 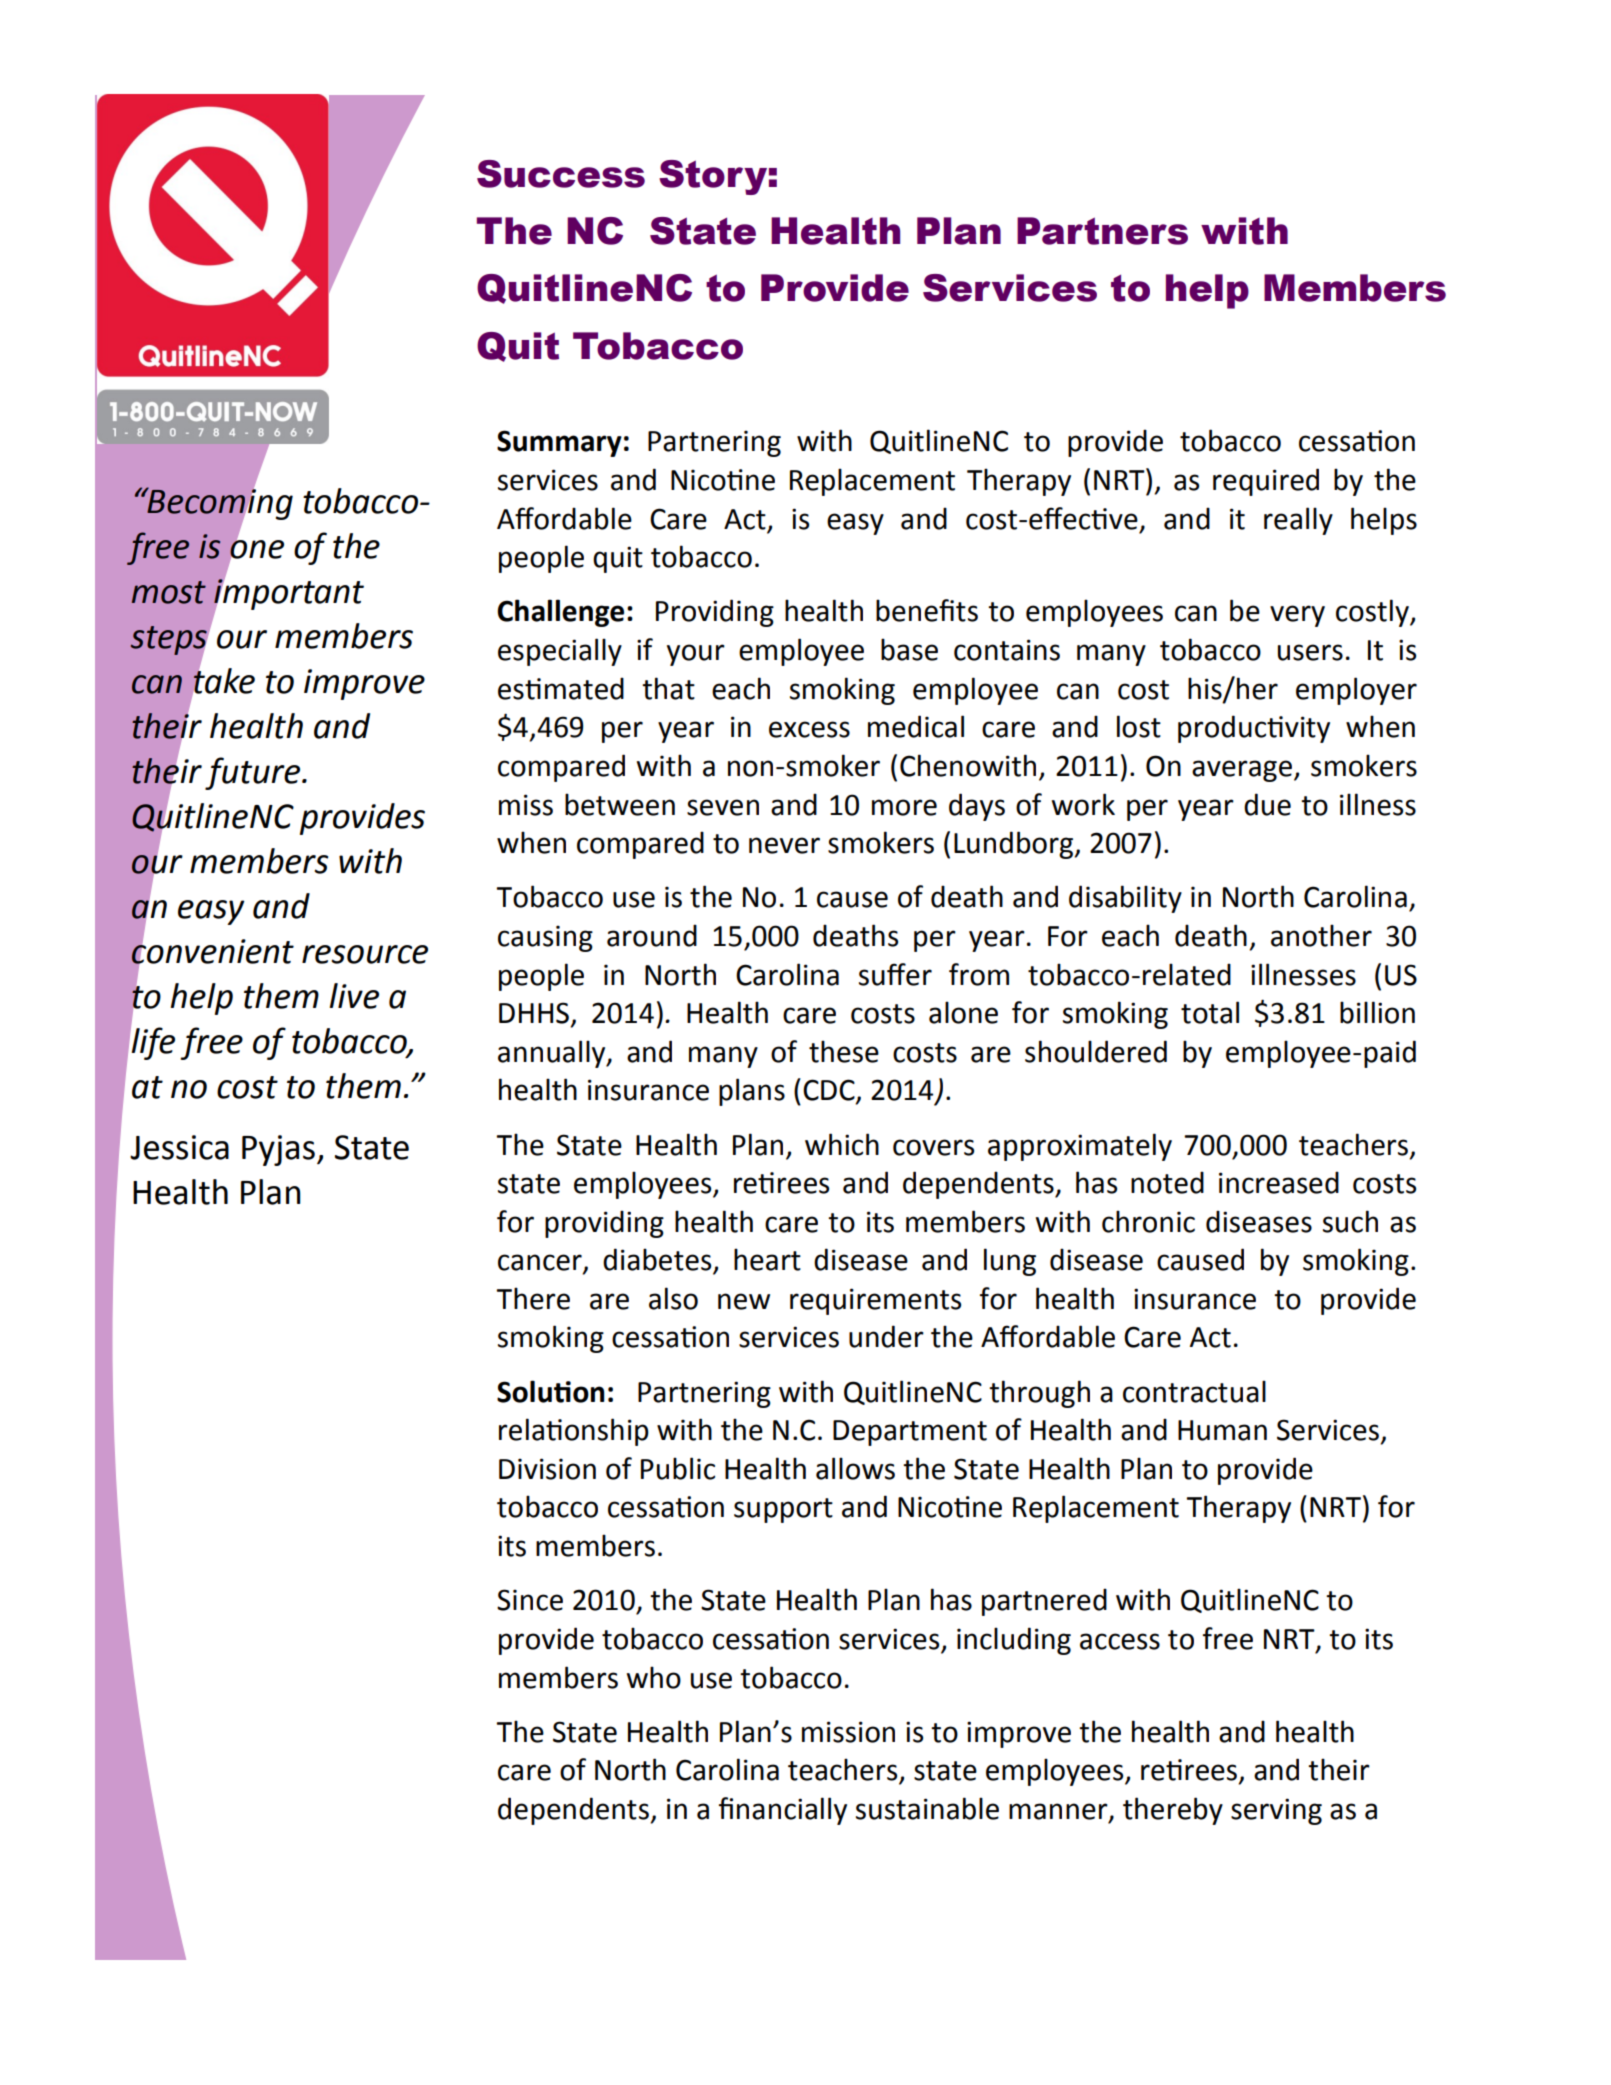 I want to click on financially, so click(x=783, y=1811).
